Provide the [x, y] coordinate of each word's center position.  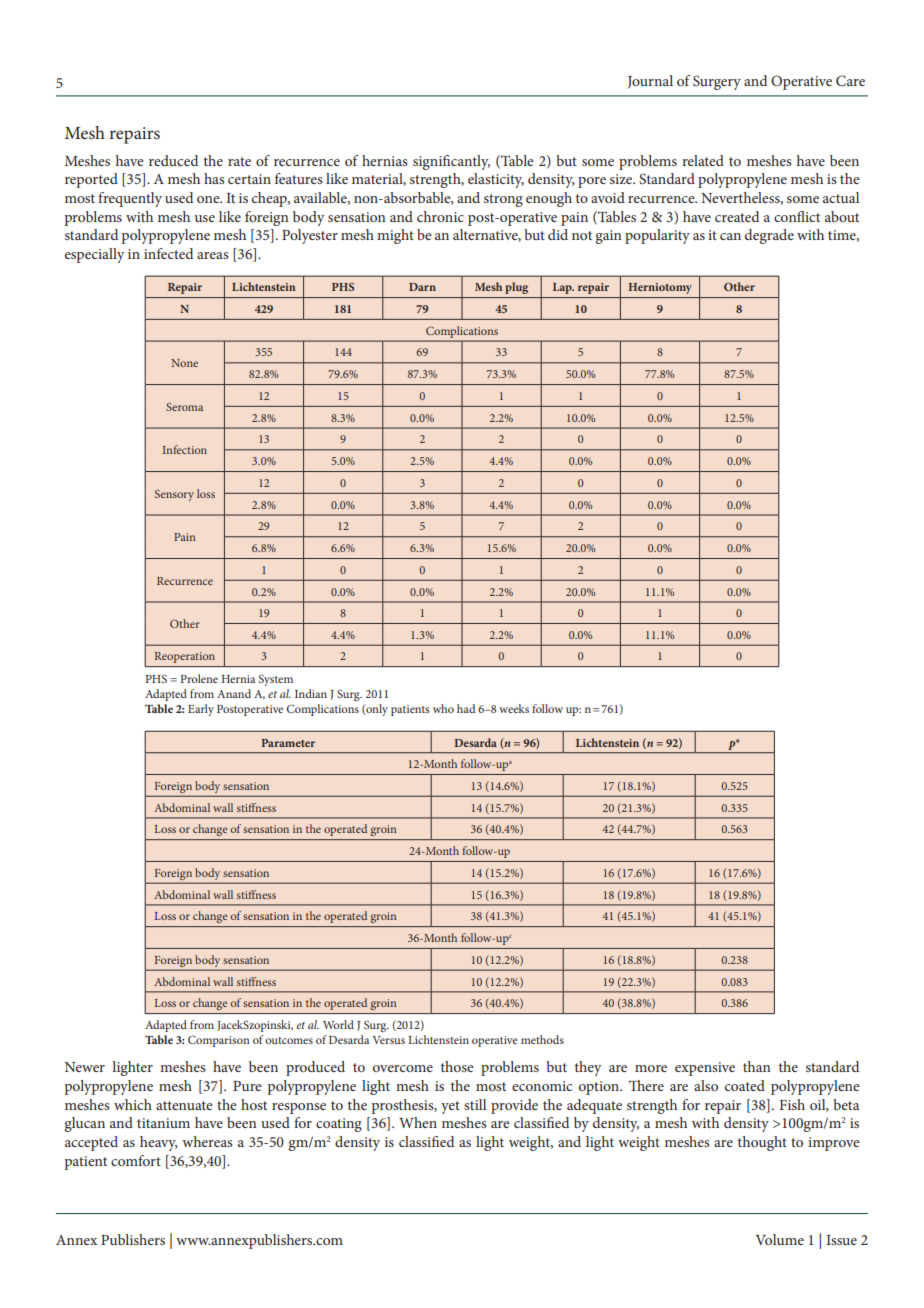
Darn [422, 287]
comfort [136, 1160]
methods [542, 1039]
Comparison [219, 1041]
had [466, 708]
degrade [769, 236]
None [184, 363]
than [757, 1066]
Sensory [174, 495]
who [443, 708]
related [703, 160]
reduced [173, 160]
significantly [451, 162]
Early [201, 710]
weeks [514, 708]
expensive [705, 1069]
